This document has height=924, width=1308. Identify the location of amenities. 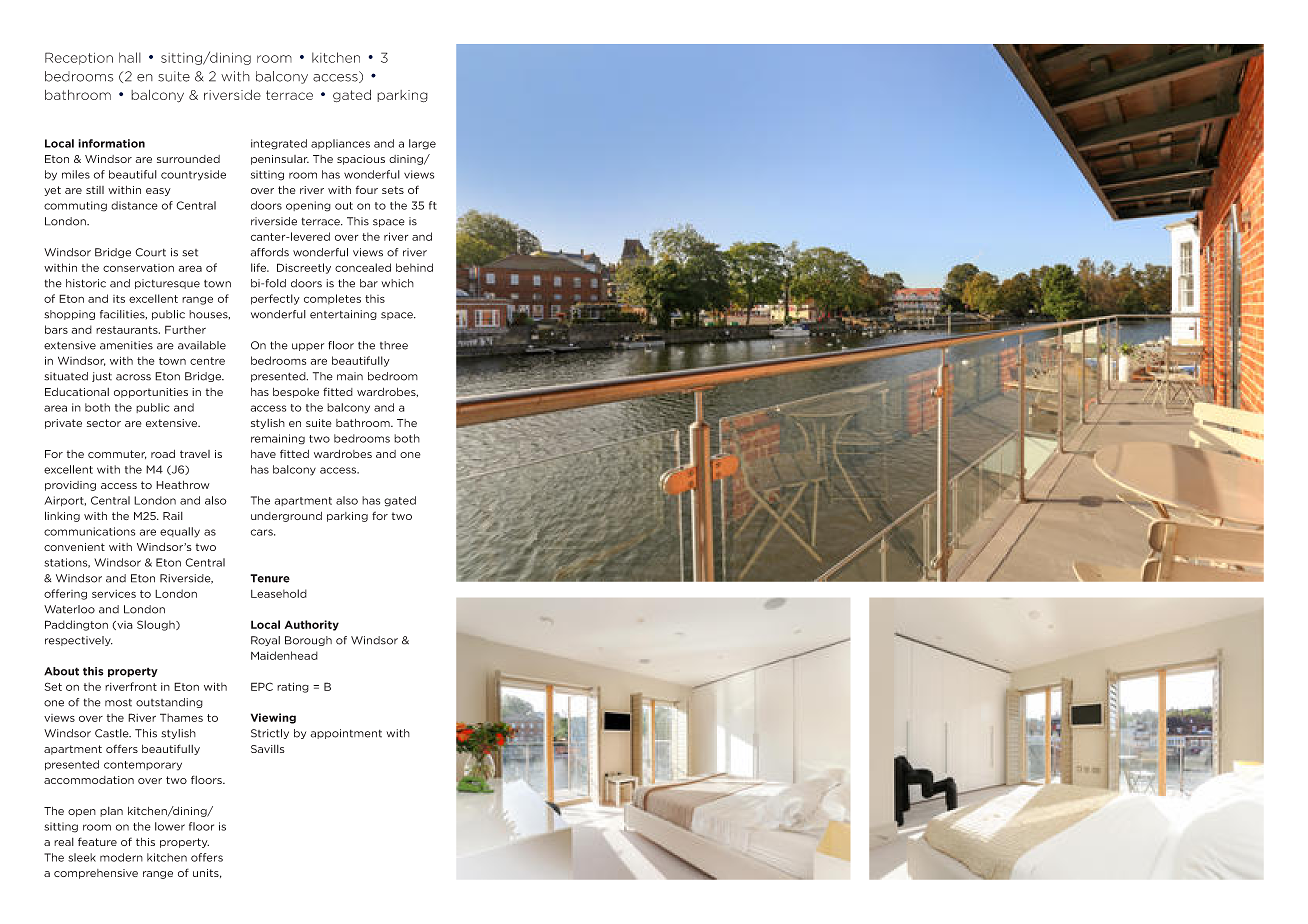
(126, 345).
